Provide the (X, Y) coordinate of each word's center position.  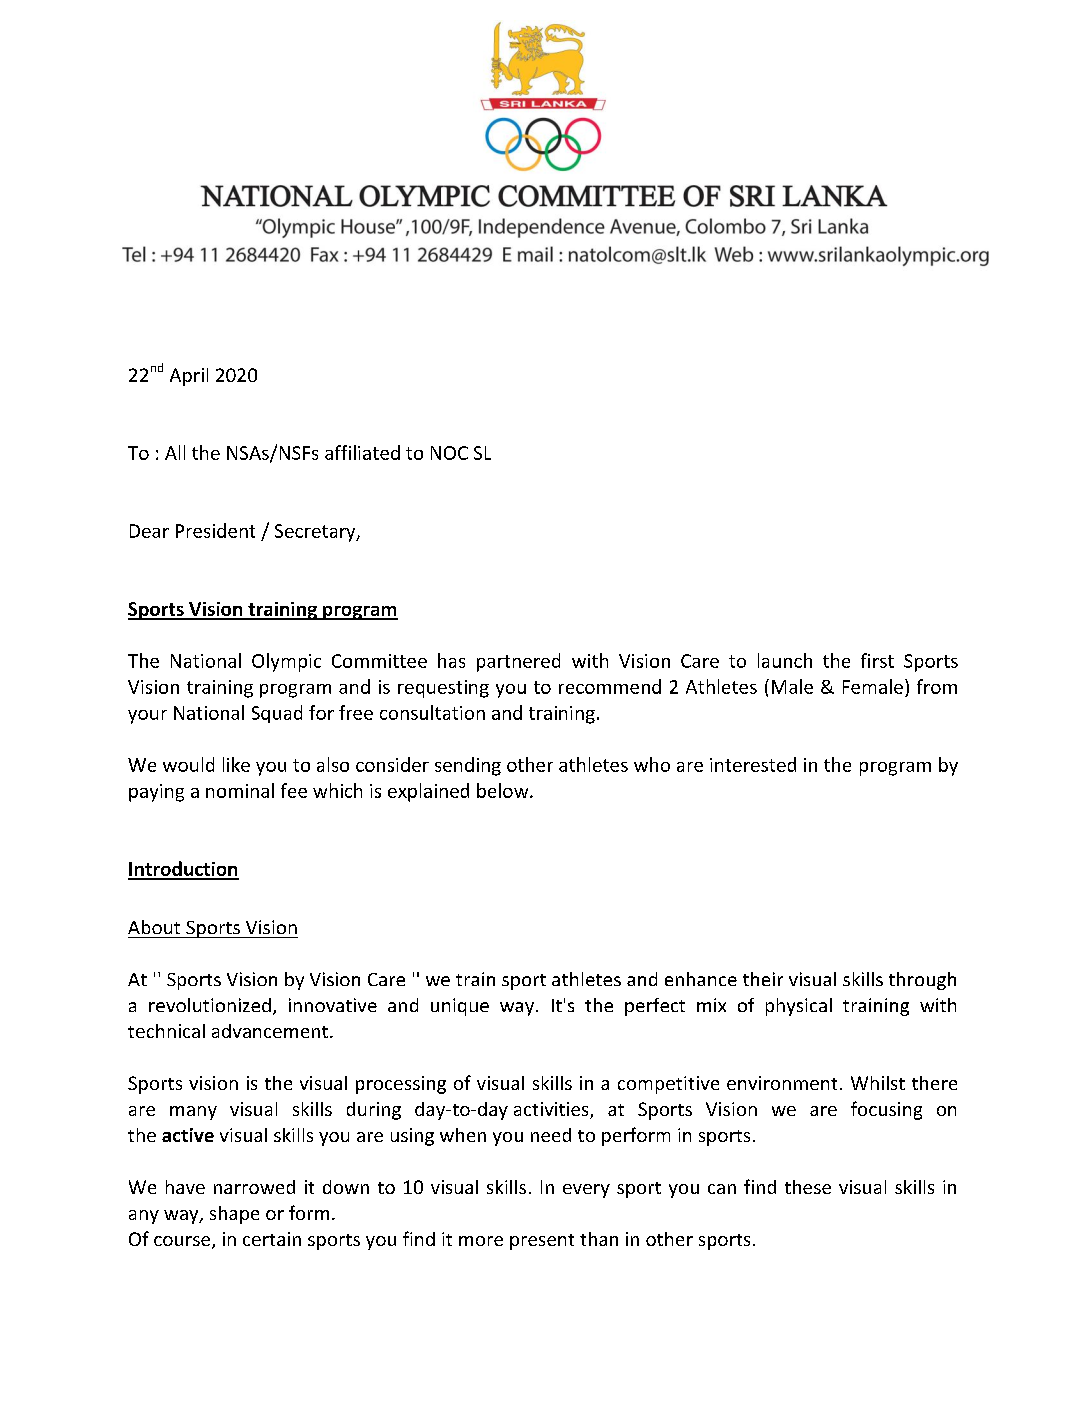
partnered (518, 662)
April (189, 377)
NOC (449, 453)
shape (234, 1215)
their (763, 979)
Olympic (286, 662)
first (877, 660)
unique (460, 1007)
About (154, 927)
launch (785, 660)
